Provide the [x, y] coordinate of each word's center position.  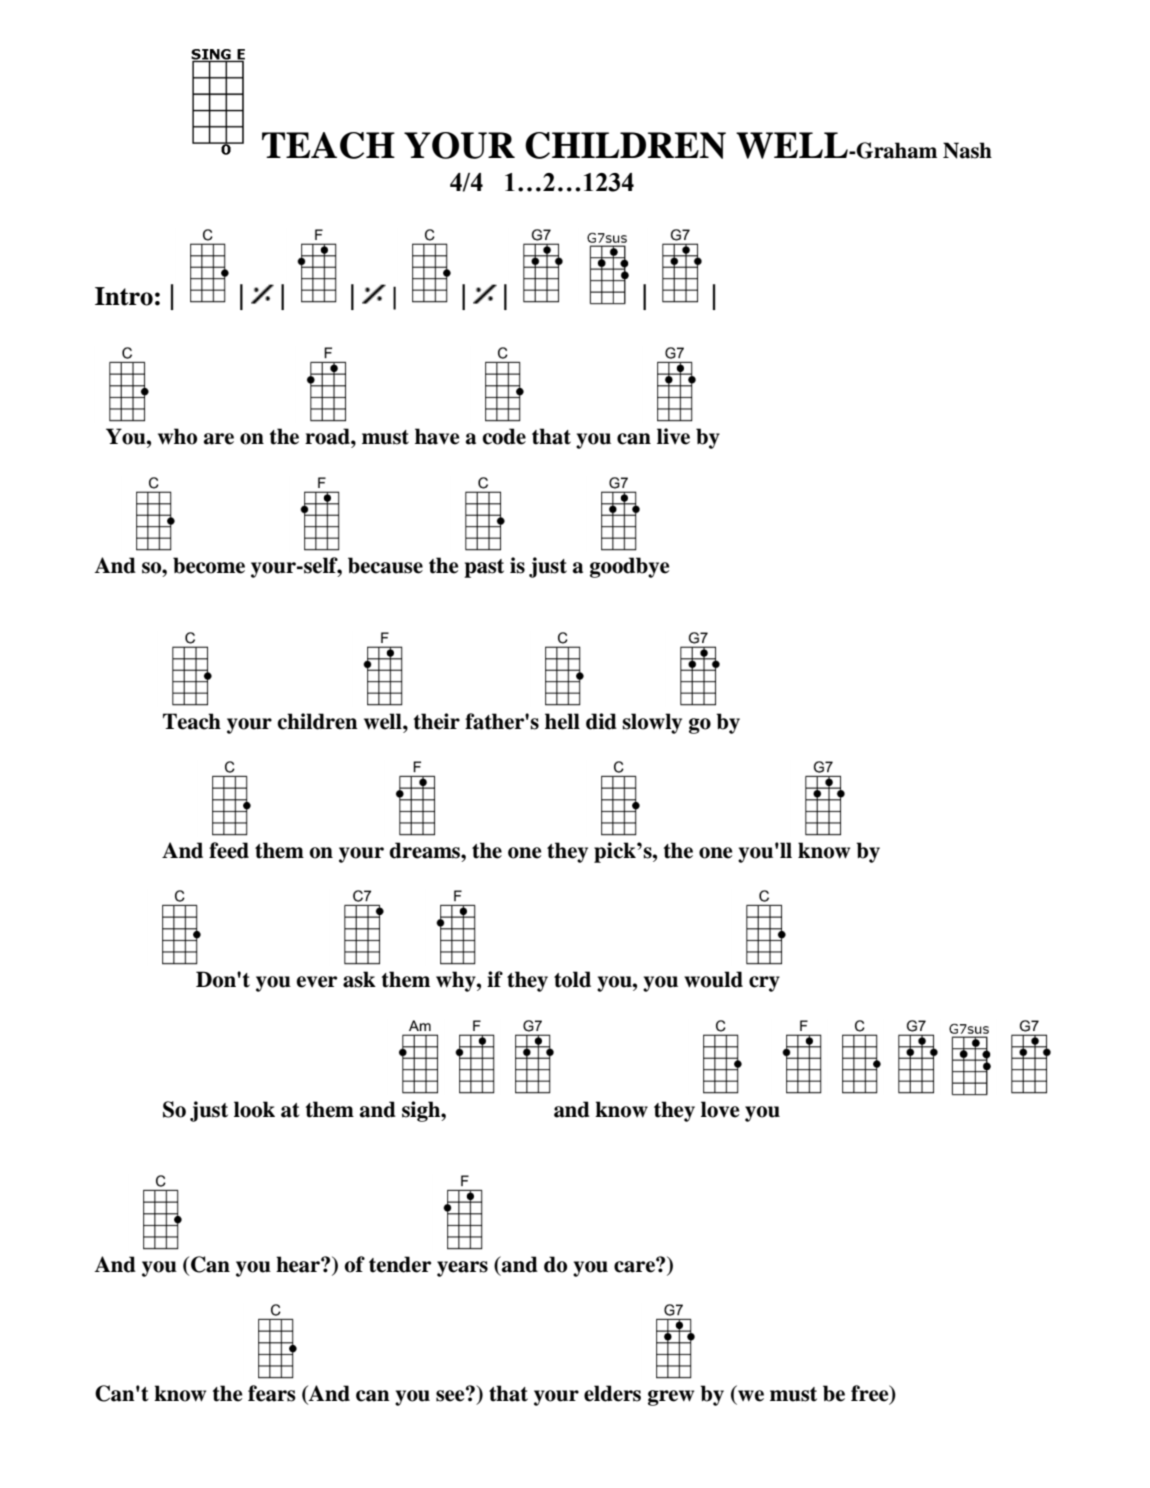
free [871, 1394]
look [254, 1109]
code [504, 436]
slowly [652, 723]
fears [272, 1393]
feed [229, 850]
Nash [967, 150]
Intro [124, 296]
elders [612, 1393]
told [572, 979]
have [437, 436]
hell [562, 721]
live [673, 436]
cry [764, 984]
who [177, 436]
